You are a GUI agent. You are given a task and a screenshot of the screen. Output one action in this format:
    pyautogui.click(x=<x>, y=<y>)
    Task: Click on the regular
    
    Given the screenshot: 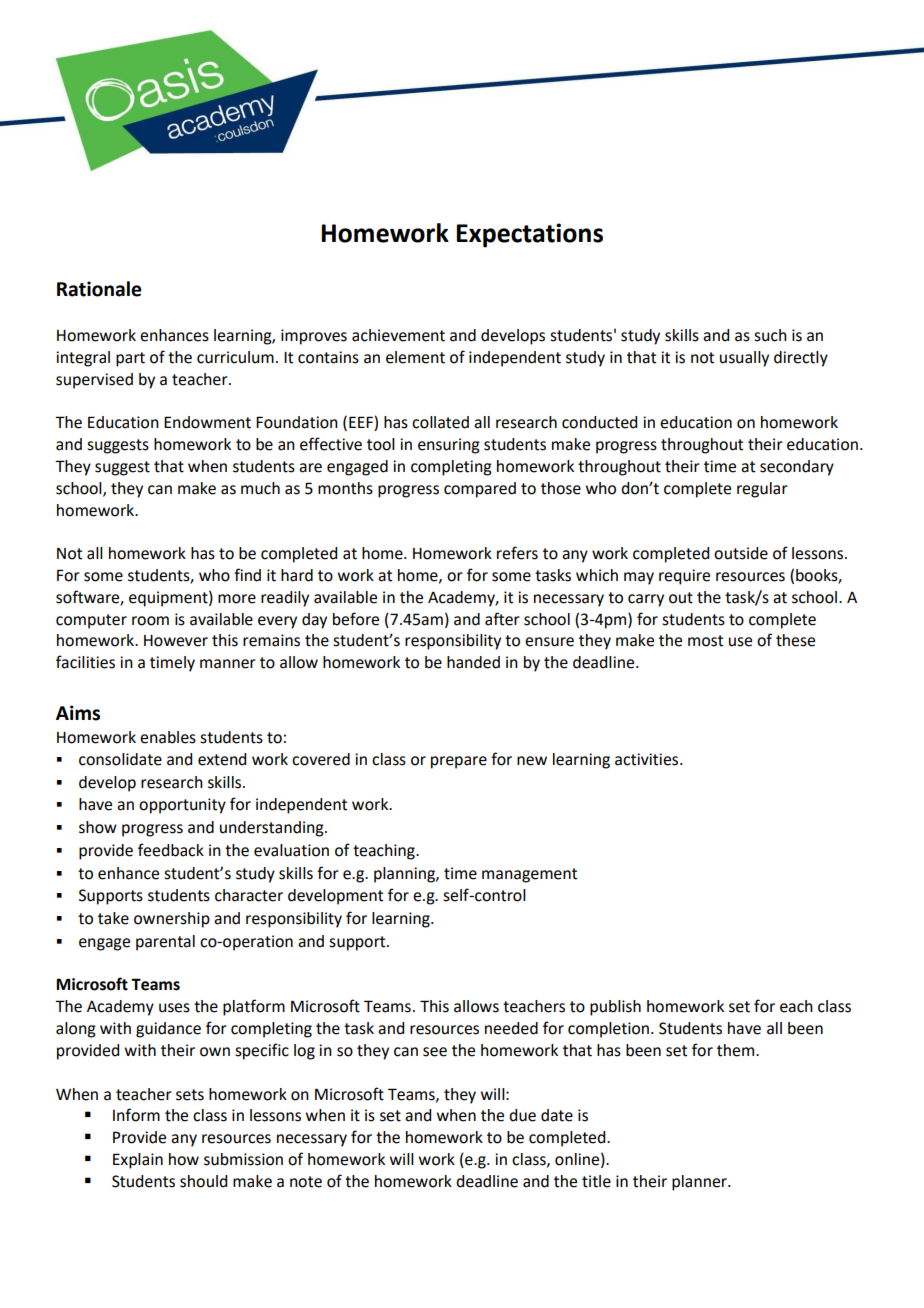 What is the action you would take?
    pyautogui.click(x=762, y=490)
